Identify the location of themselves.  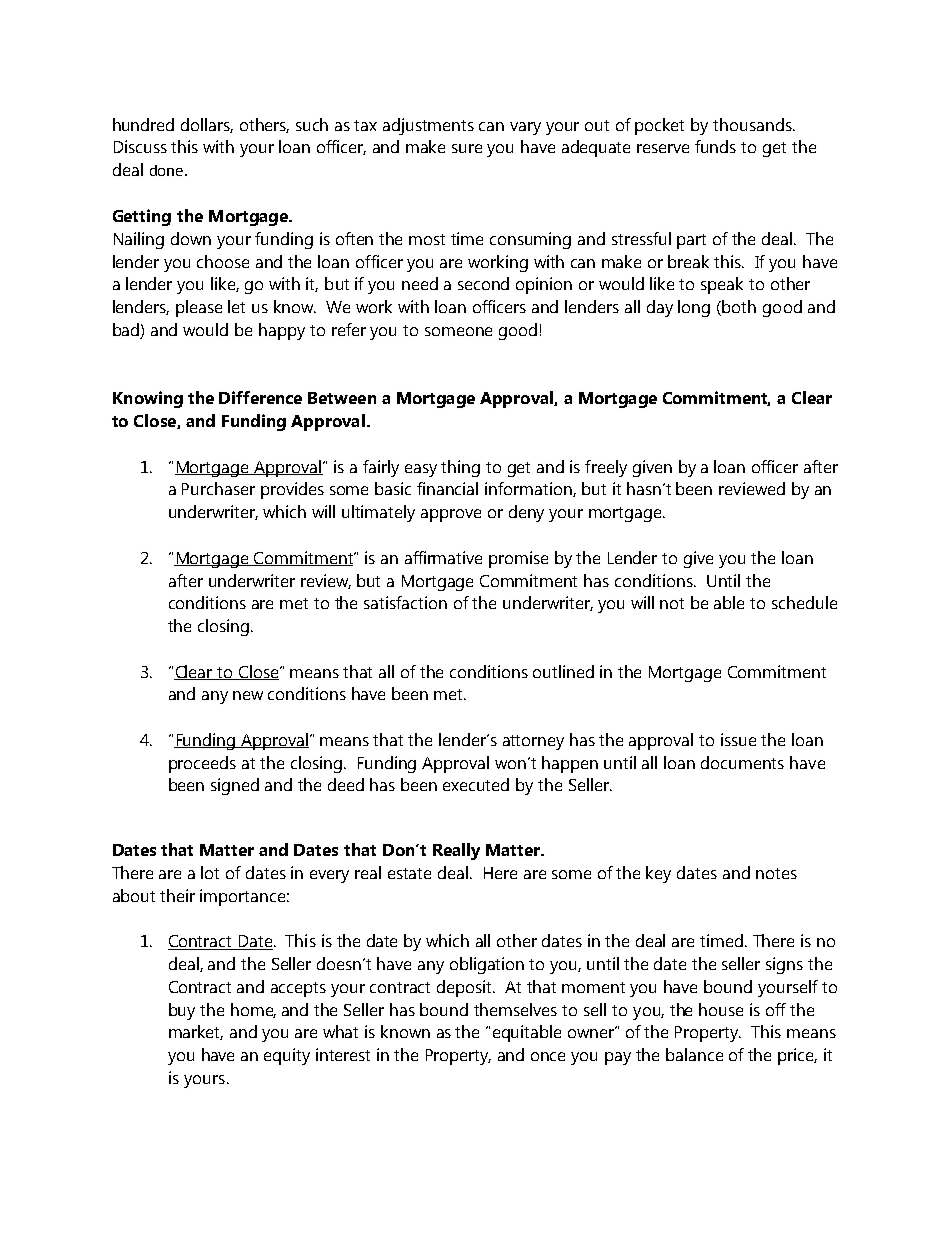
(515, 1009).
